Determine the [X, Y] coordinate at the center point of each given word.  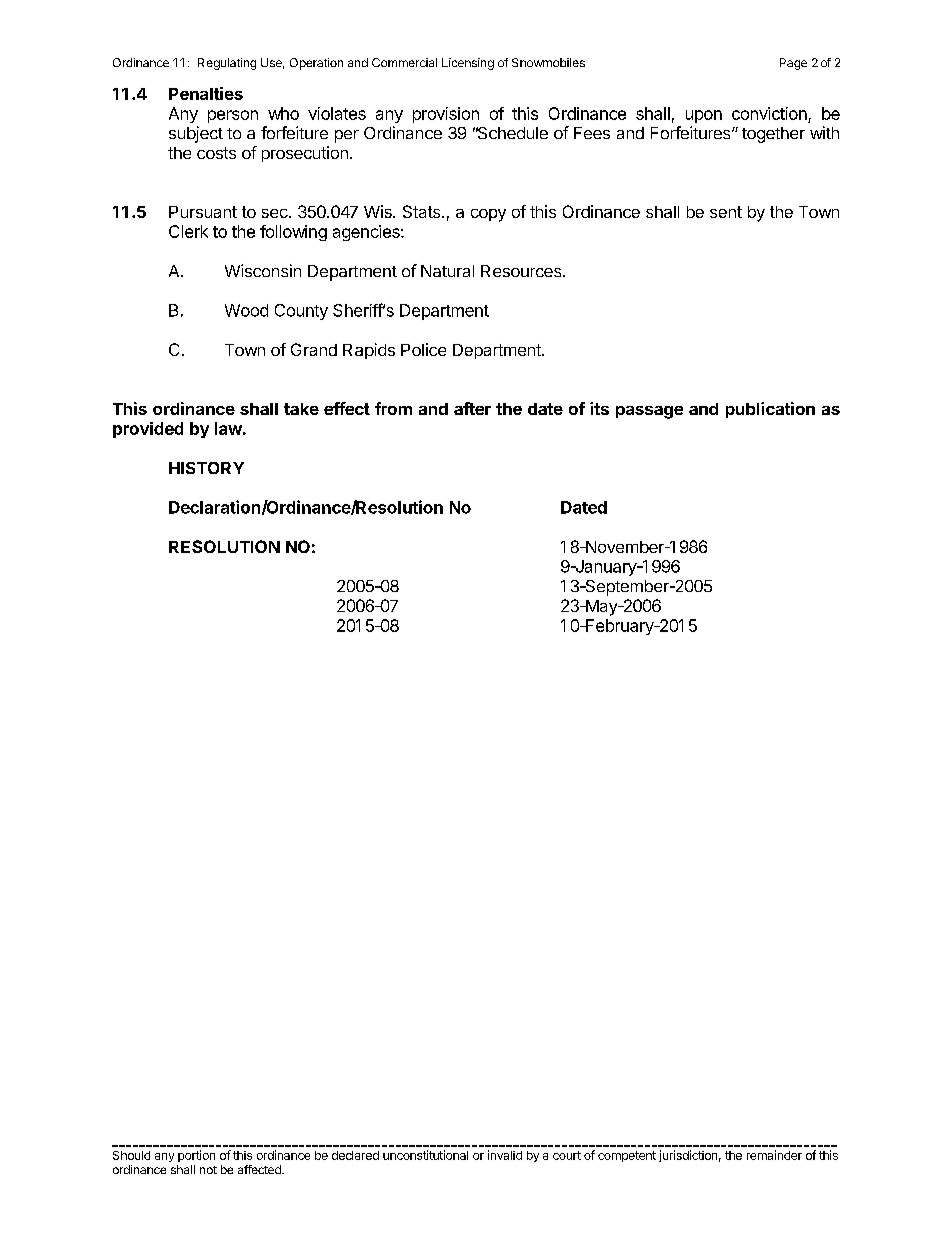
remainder [774, 1155]
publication [770, 410]
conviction [769, 113]
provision [446, 115]
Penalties [206, 93]
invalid [505, 1155]
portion [196, 1156]
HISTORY [206, 468]
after [472, 408]
